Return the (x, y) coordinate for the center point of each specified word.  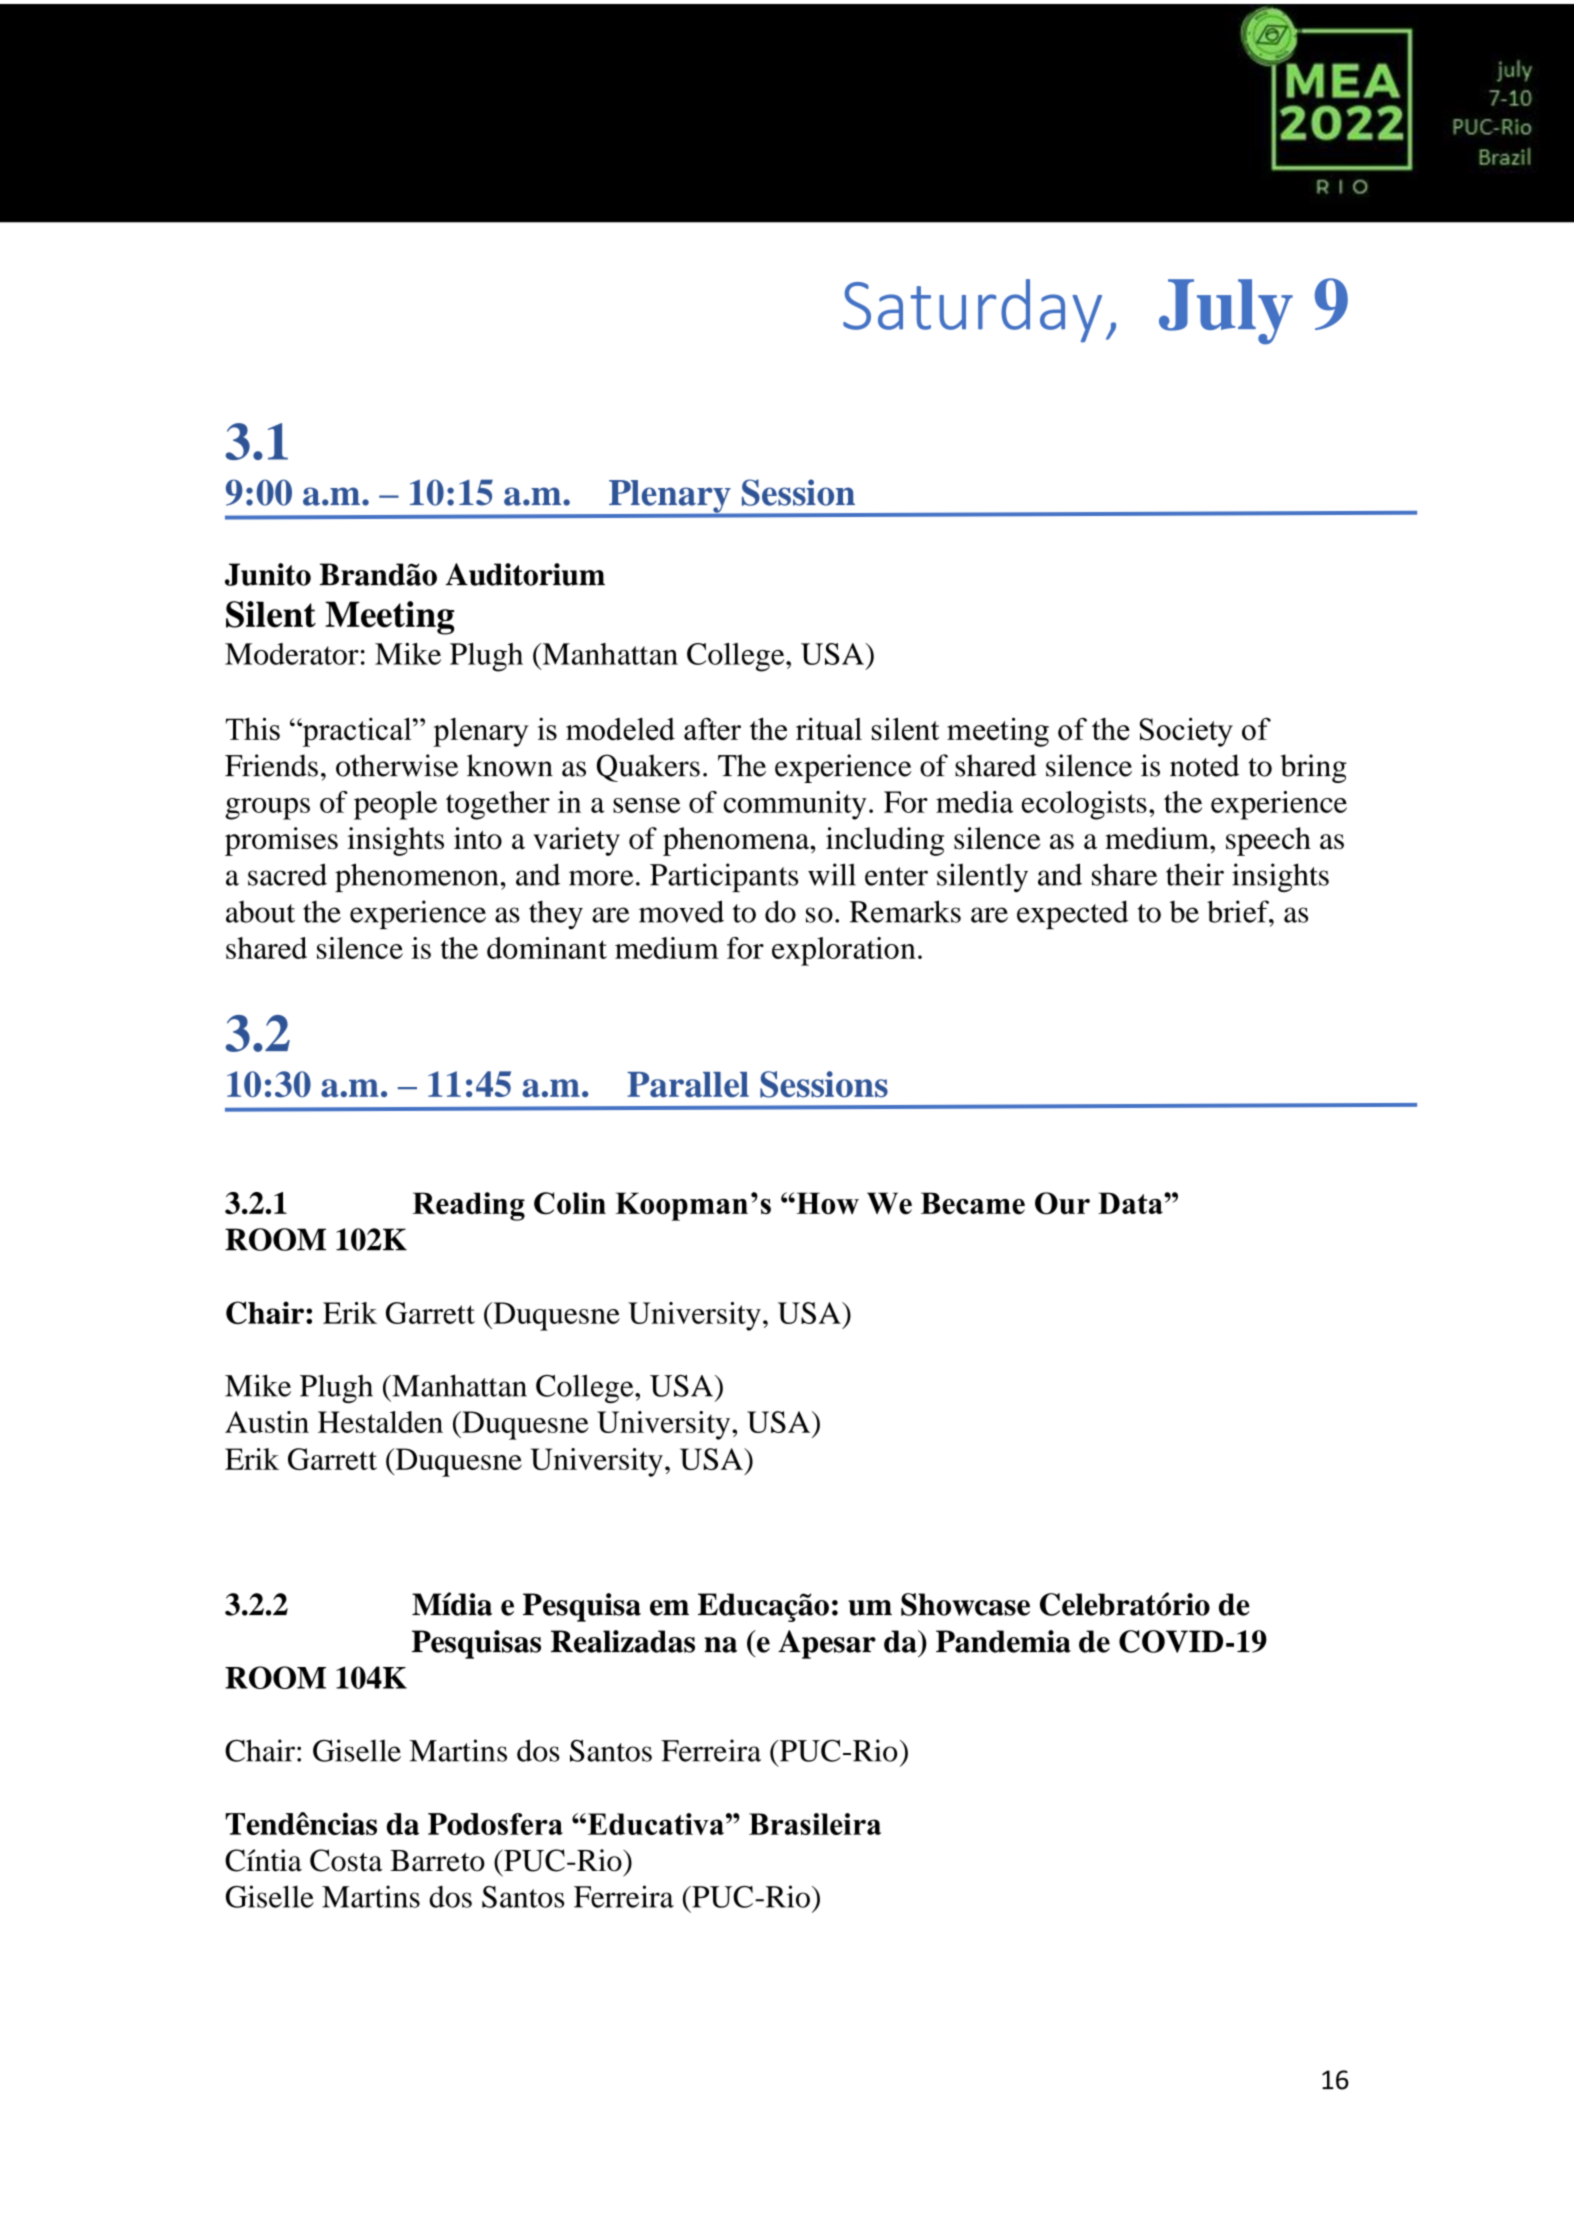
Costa (346, 1860)
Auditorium (525, 574)
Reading (468, 1206)
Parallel (688, 1085)
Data (1131, 1203)
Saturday (972, 311)
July (1226, 312)
